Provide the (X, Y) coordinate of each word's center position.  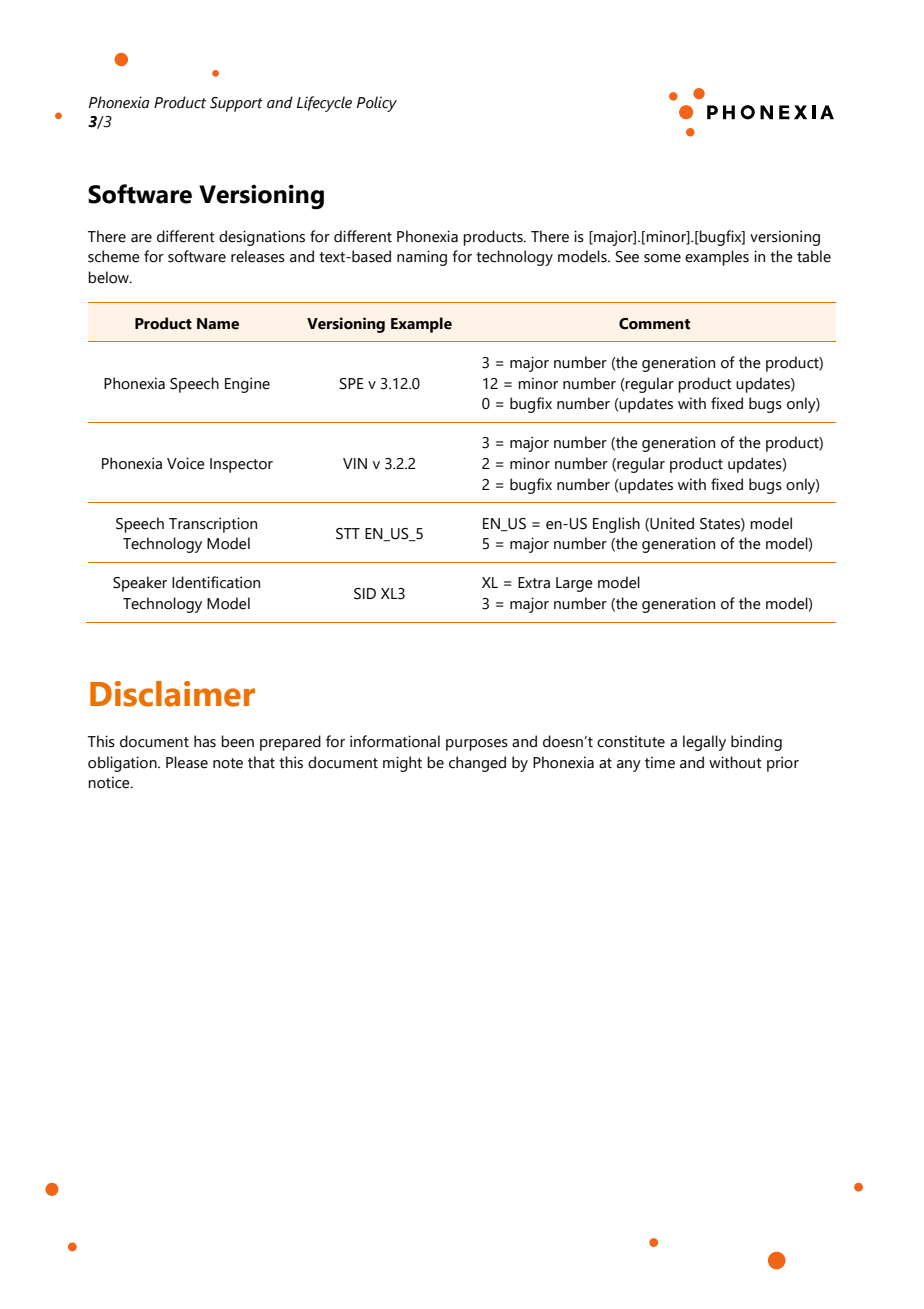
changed (477, 764)
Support (236, 104)
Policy (377, 104)
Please (187, 762)
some (662, 258)
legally (704, 743)
